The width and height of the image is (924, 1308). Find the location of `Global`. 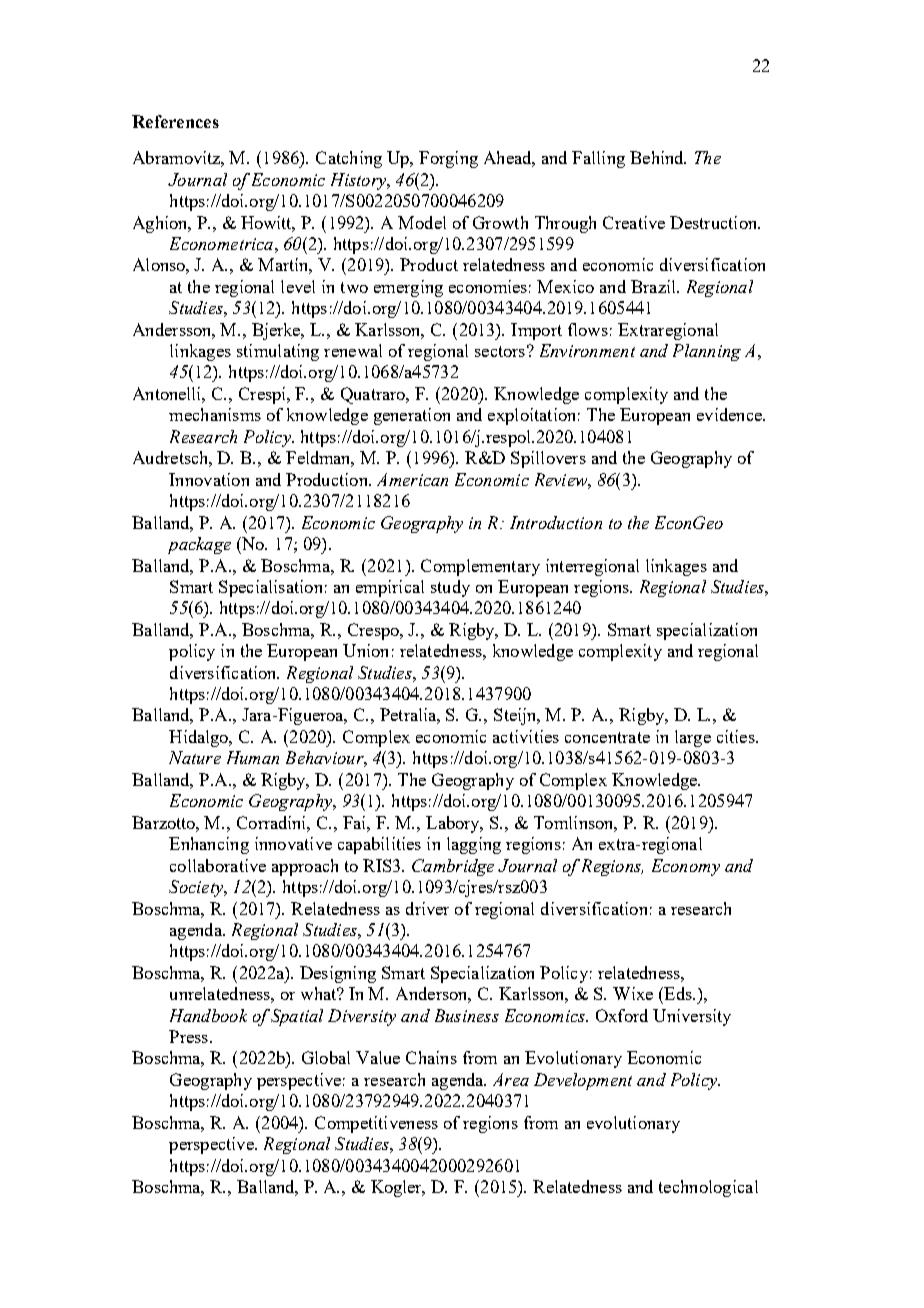

Global is located at coordinates (326, 1057).
